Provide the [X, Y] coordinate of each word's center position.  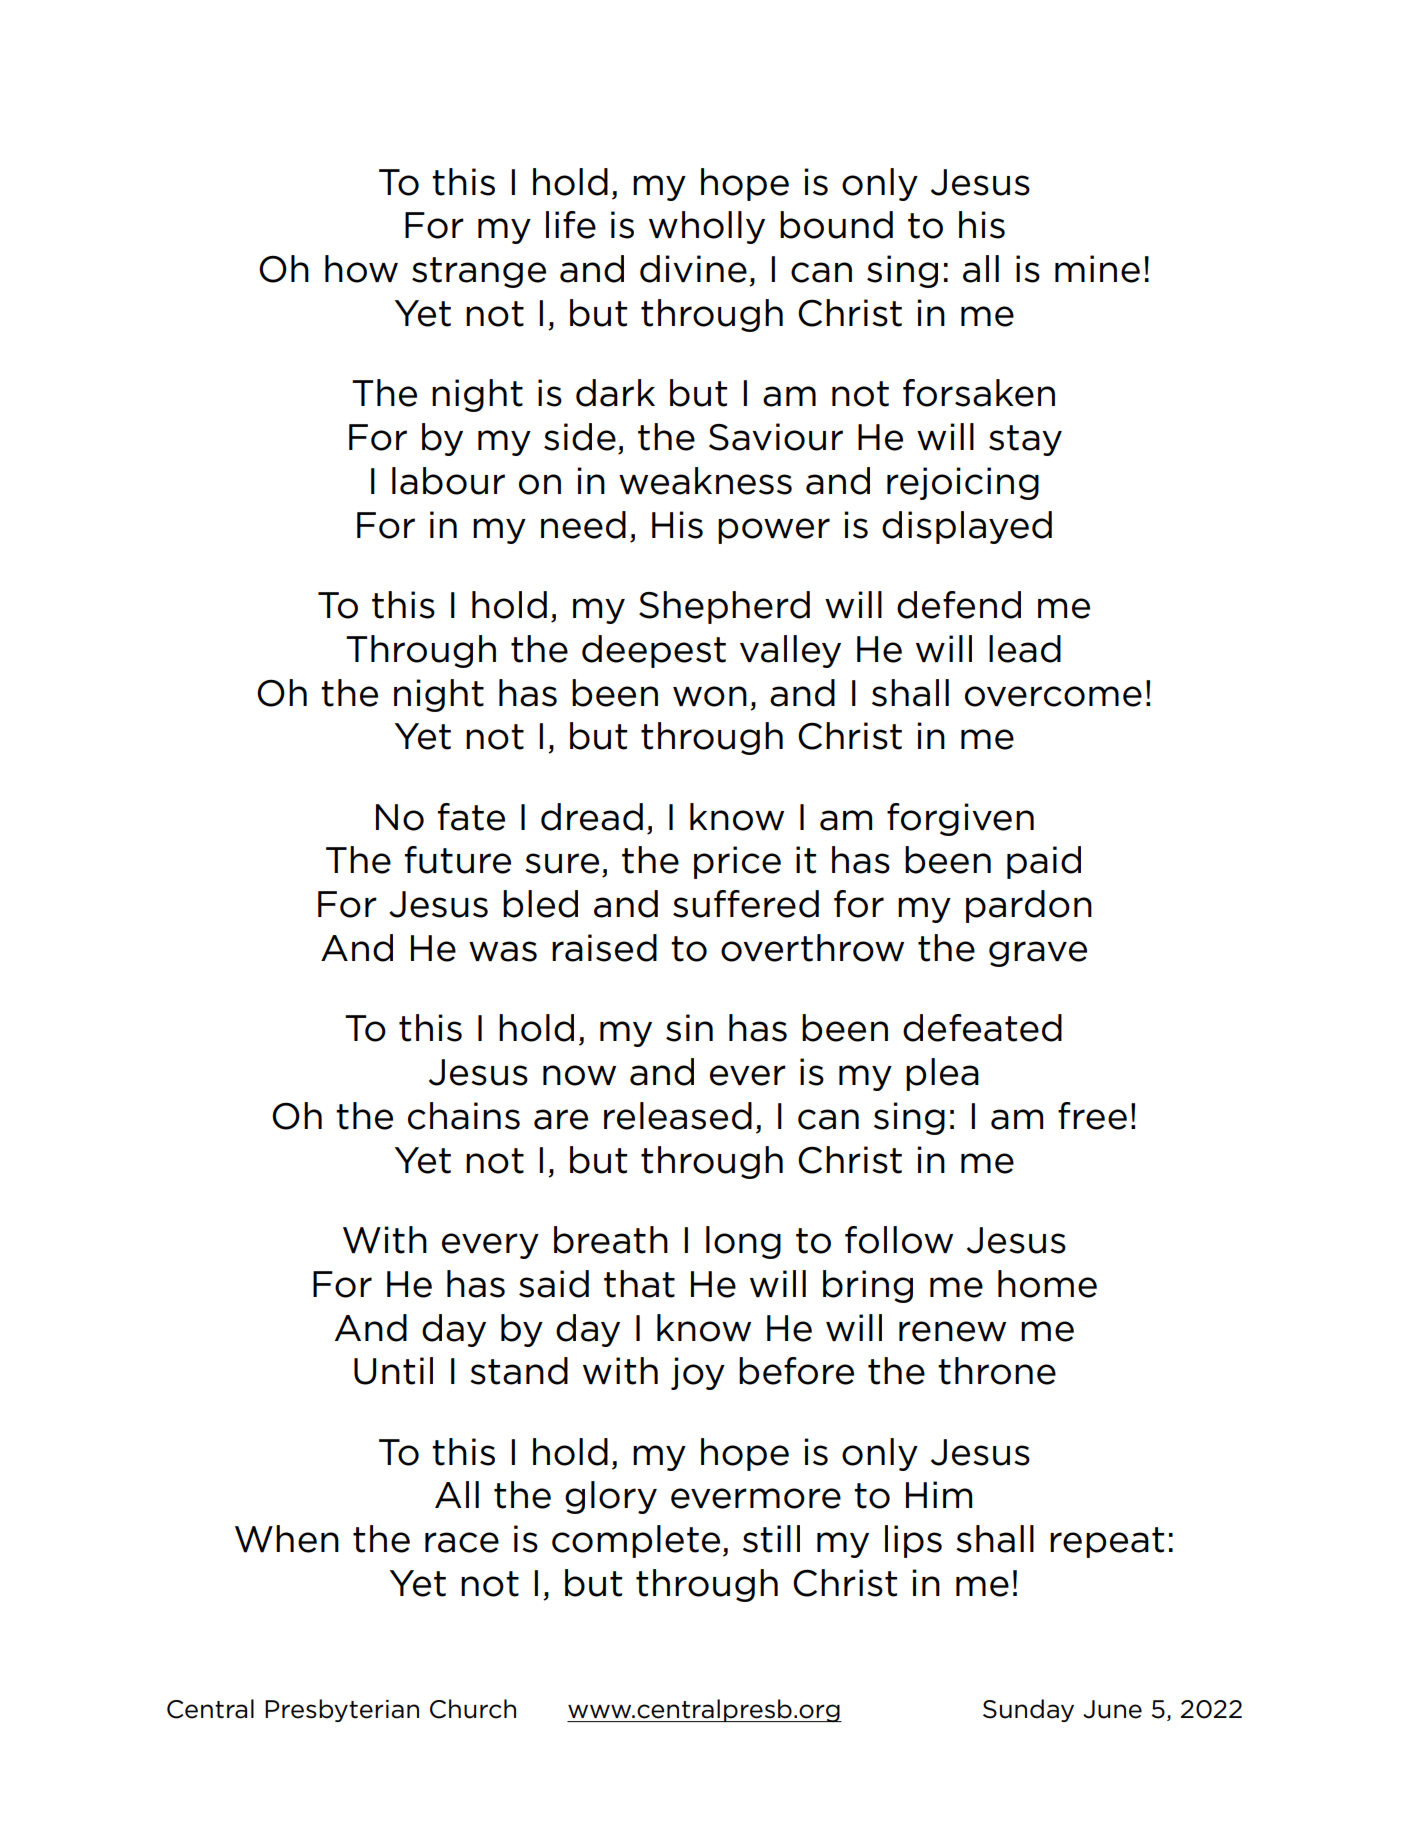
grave [1038, 954]
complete [636, 1541]
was [503, 951]
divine [693, 269]
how [361, 269]
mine [1097, 269]
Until [393, 1371]
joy [698, 1373]
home [1047, 1284]
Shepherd [724, 607]
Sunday [1028, 1710]
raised [604, 948]
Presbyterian [342, 1710]
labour [448, 481]
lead [1025, 649]
